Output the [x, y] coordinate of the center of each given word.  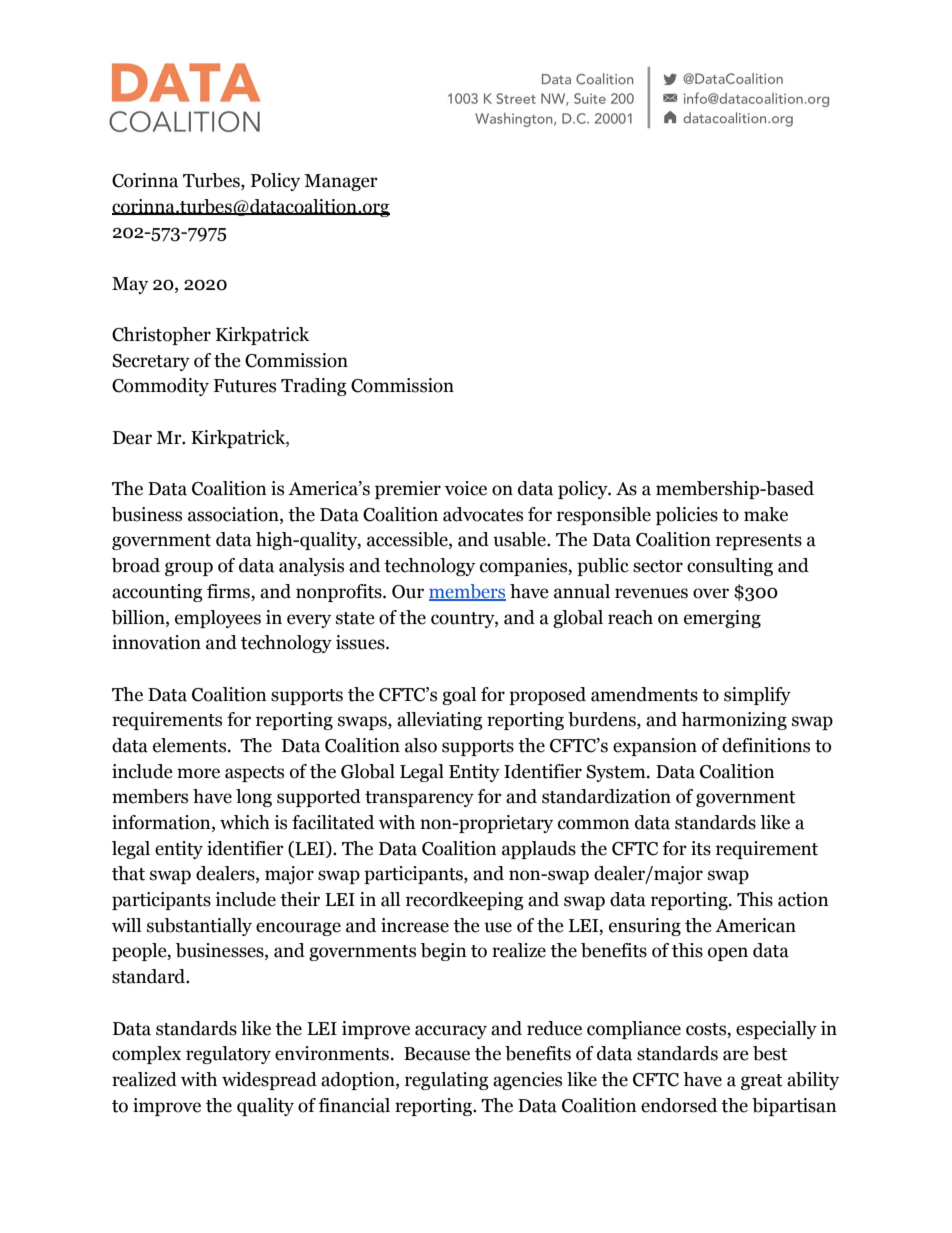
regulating [447, 1081]
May [130, 285]
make [766, 514]
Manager [341, 182]
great [762, 1082]
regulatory [228, 1055]
